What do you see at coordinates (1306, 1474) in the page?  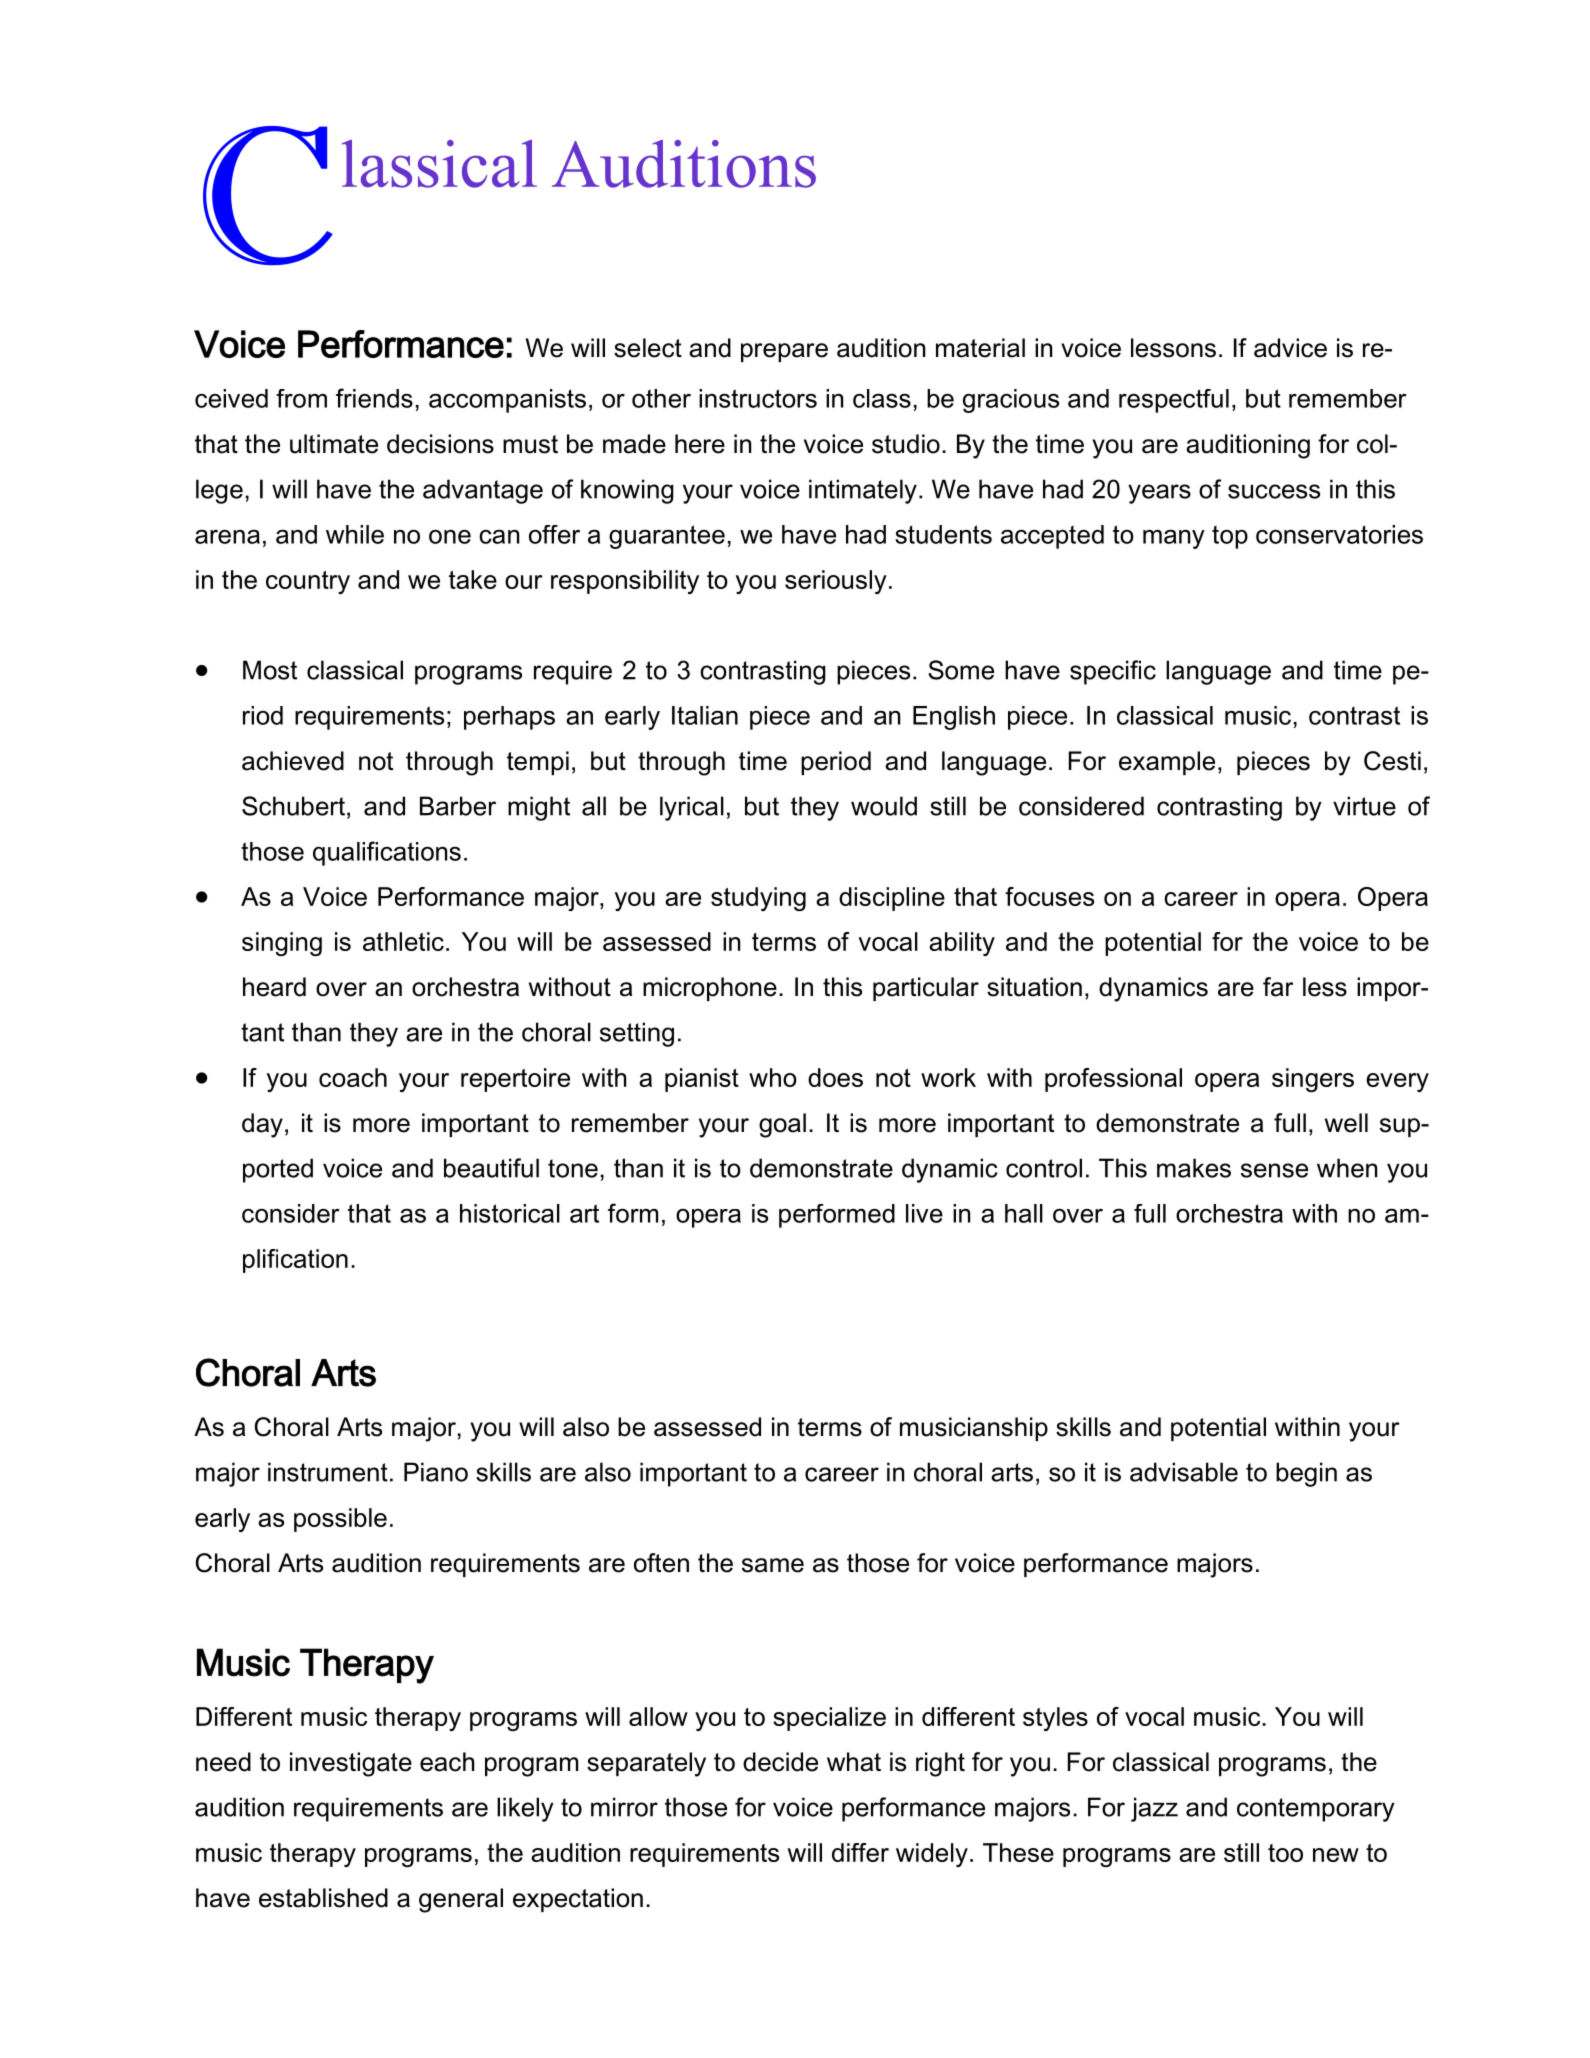 I see `begin` at bounding box center [1306, 1474].
